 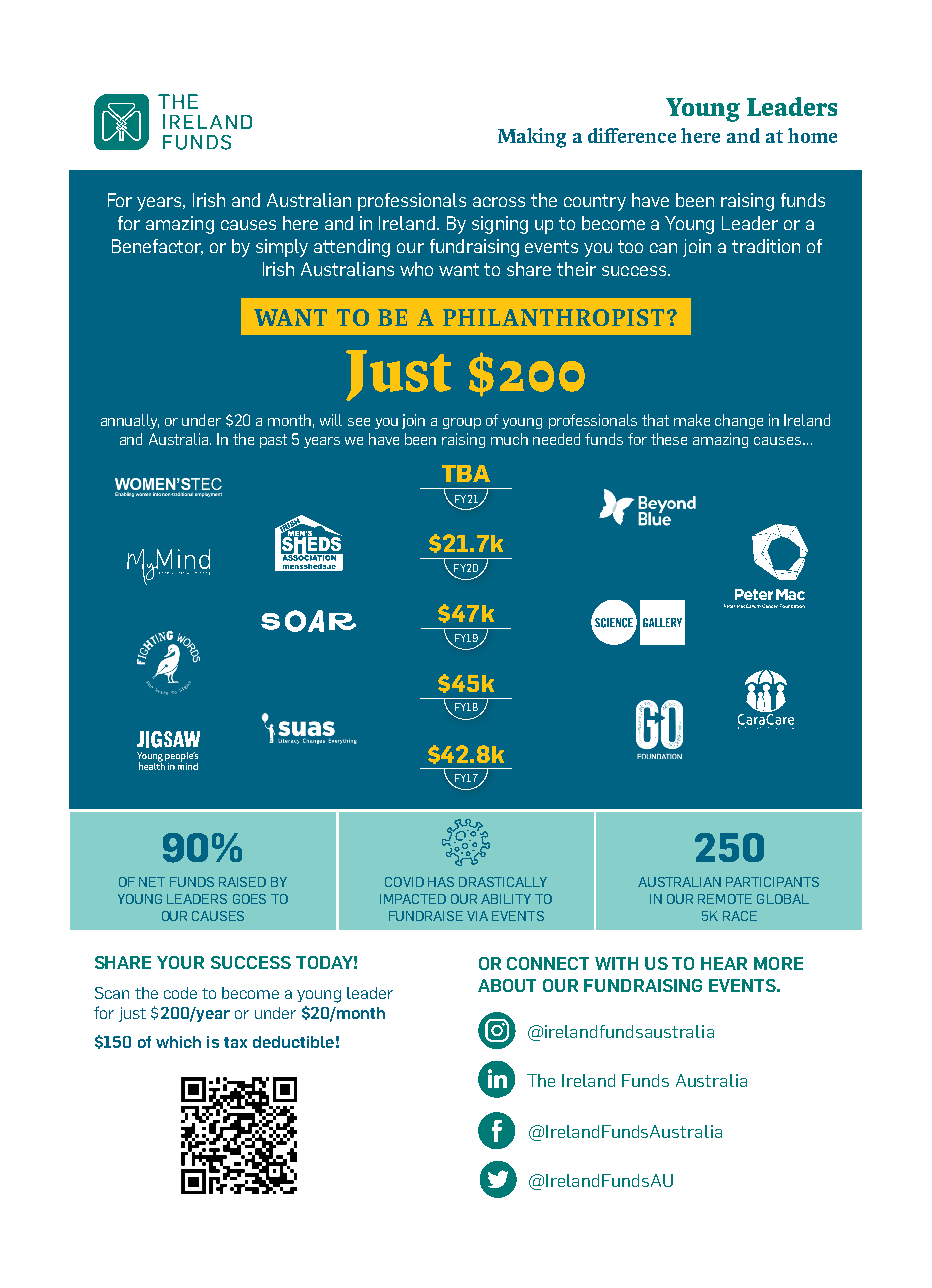 What do you see at coordinates (812, 135) in the screenshot?
I see `home` at bounding box center [812, 135].
